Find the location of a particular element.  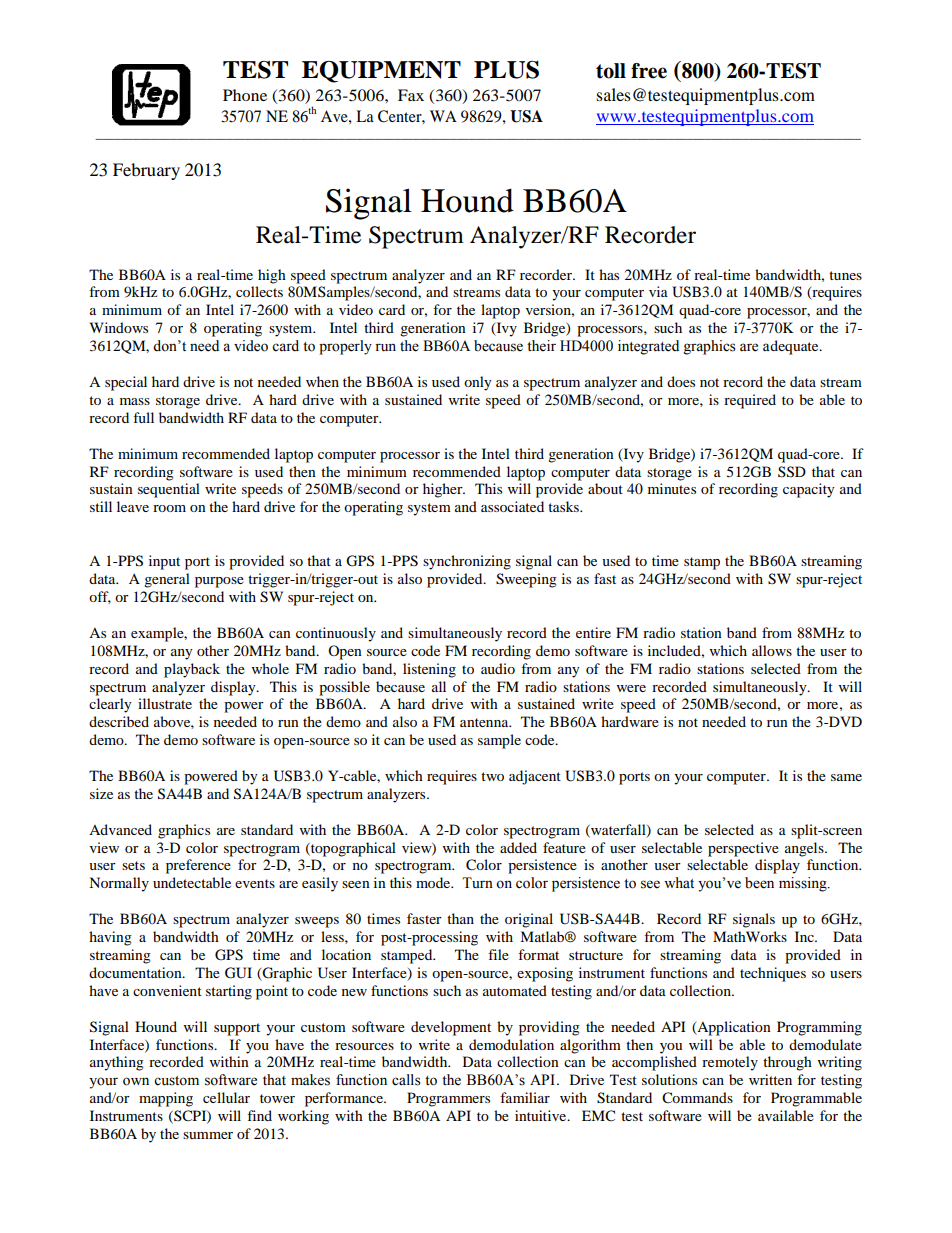

same is located at coordinates (846, 777).
